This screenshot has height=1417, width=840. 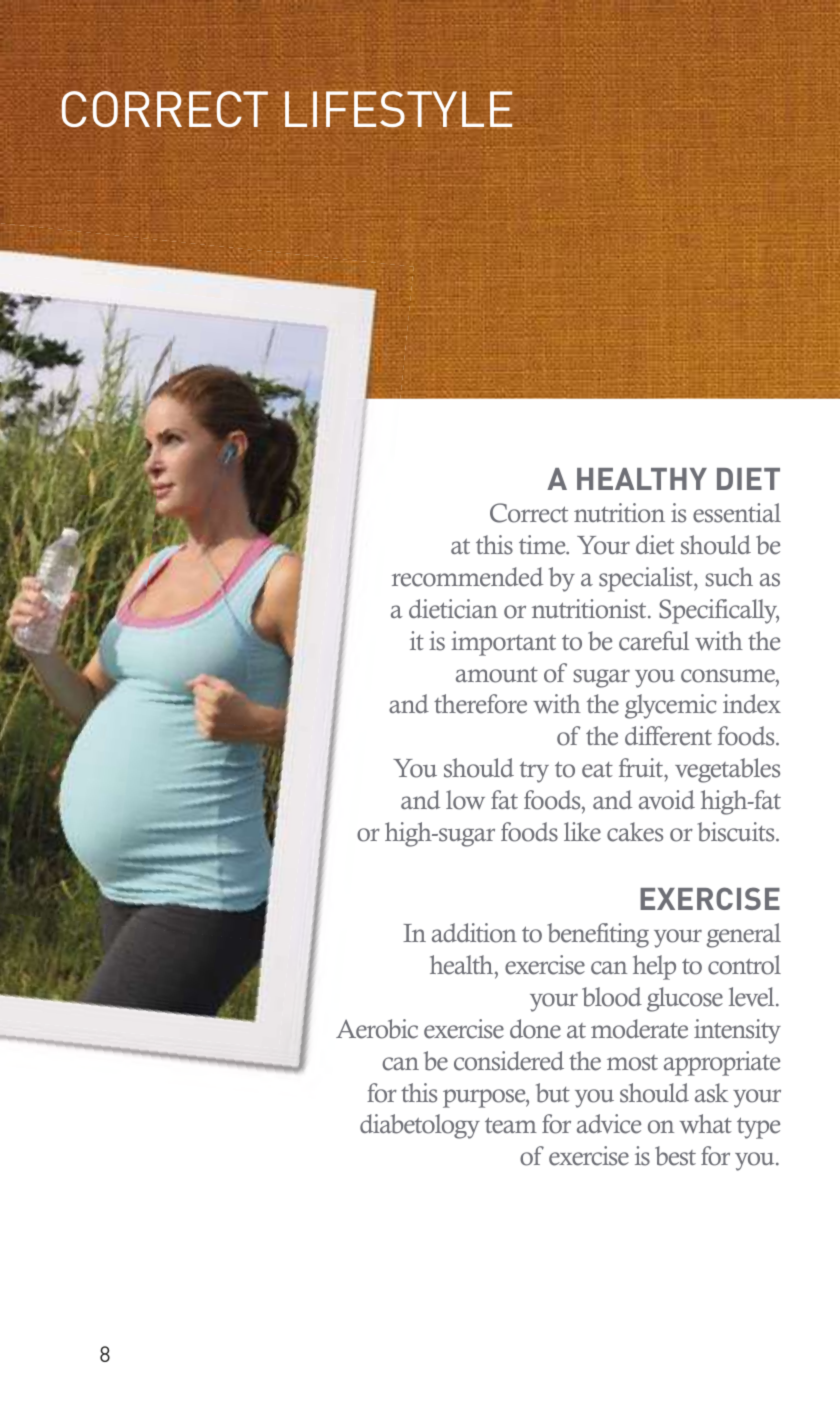 What do you see at coordinates (727, 770) in the screenshot?
I see `vegetables` at bounding box center [727, 770].
